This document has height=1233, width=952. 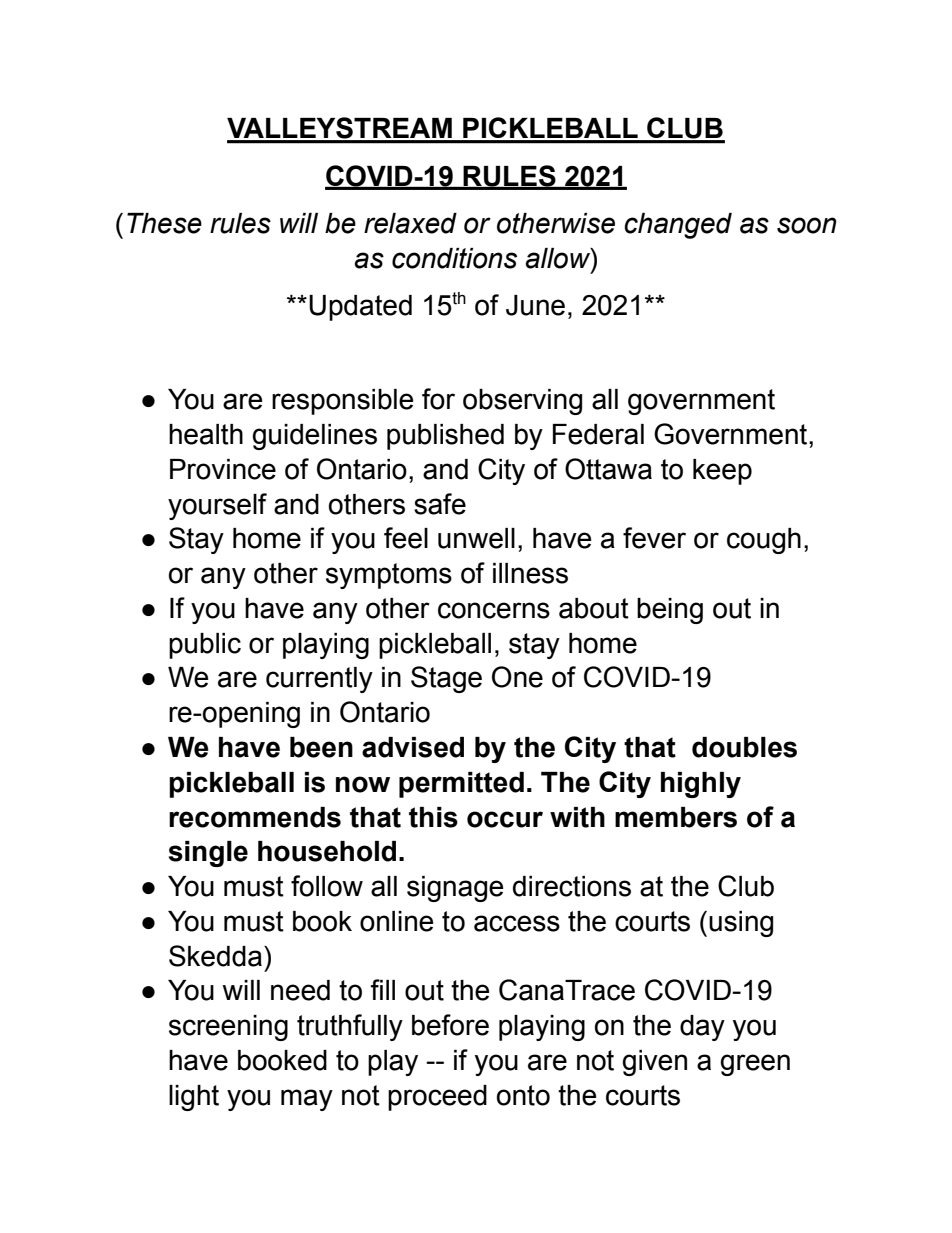 I want to click on yourself, so click(x=217, y=506).
